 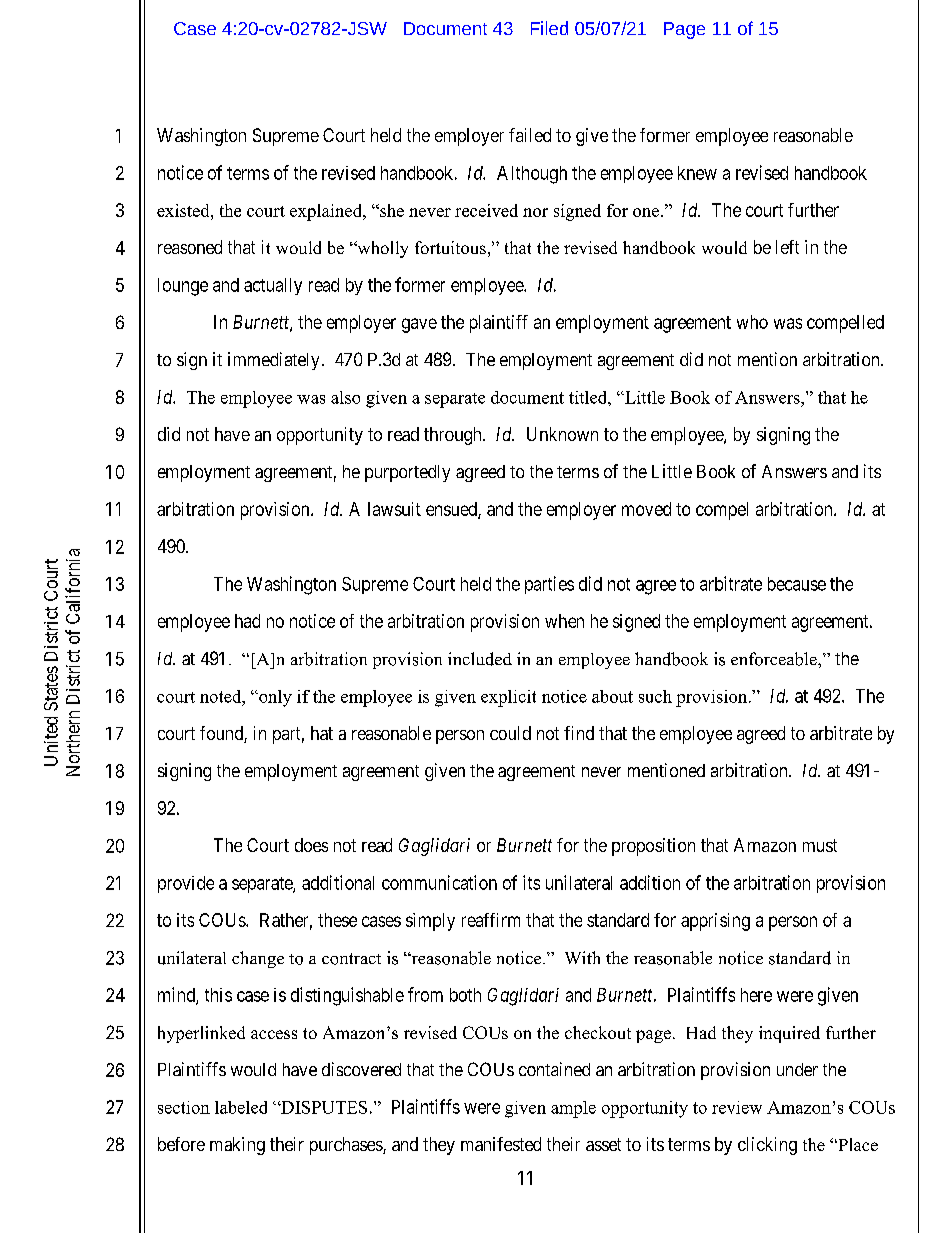 What do you see at coordinates (787, 247) in the page?
I see `left` at bounding box center [787, 247].
